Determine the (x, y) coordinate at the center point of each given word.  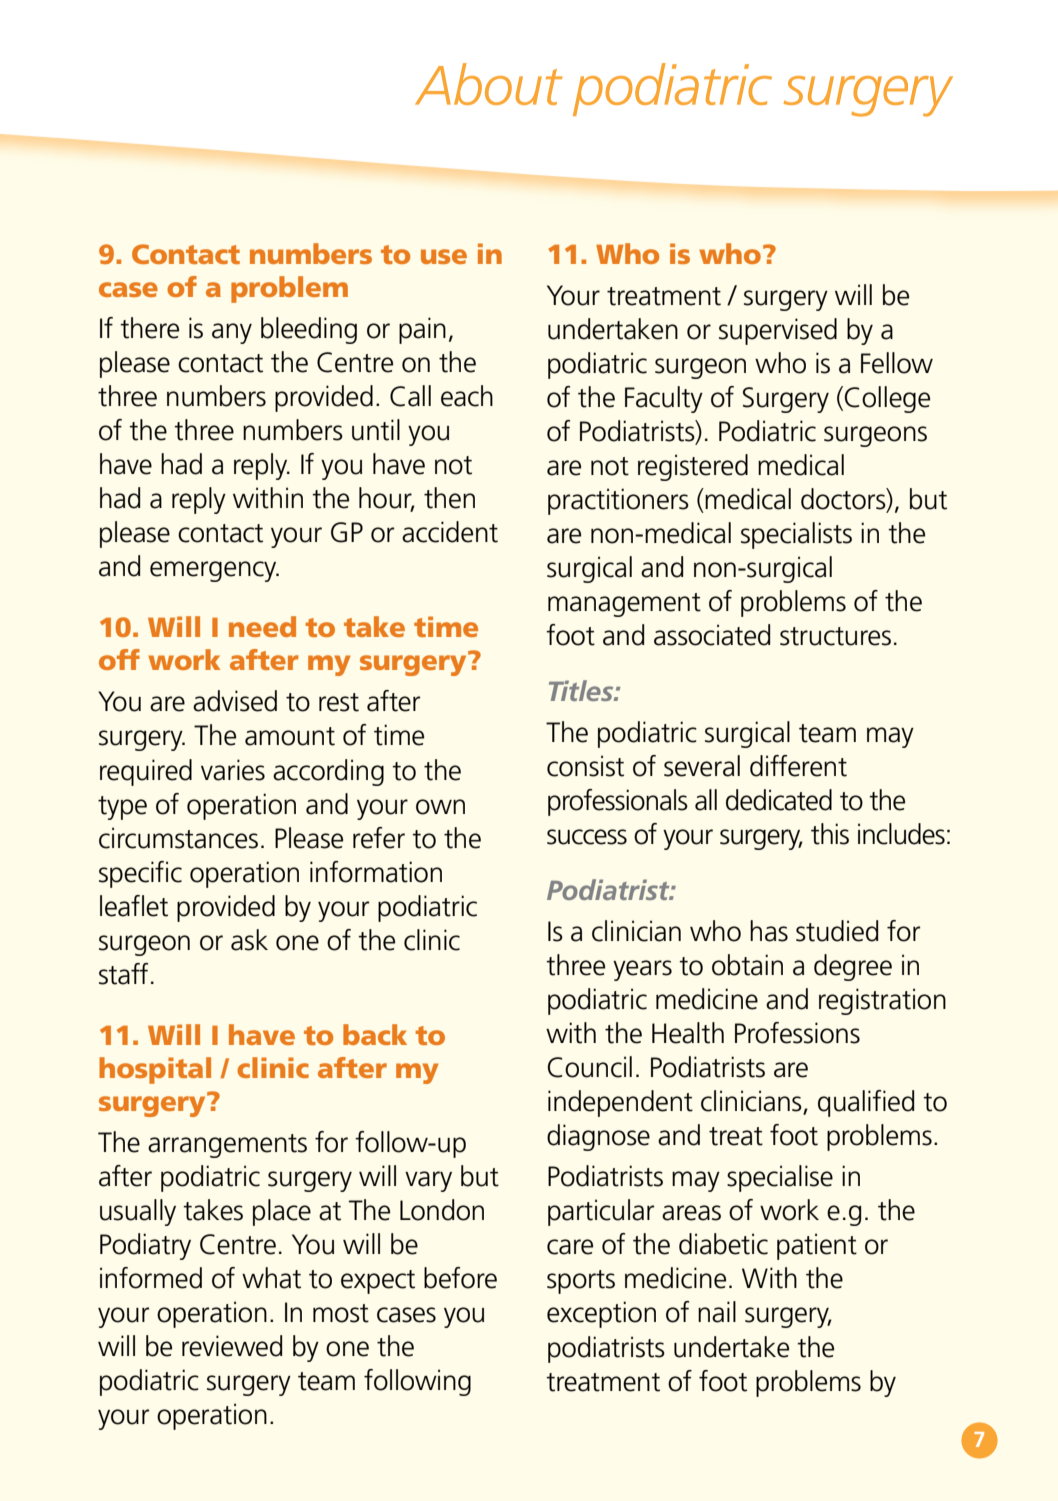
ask (249, 940)
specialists (796, 535)
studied (837, 931)
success (587, 837)
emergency (214, 571)
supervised (778, 331)
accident (450, 532)
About (488, 84)
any (232, 333)
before (460, 1278)
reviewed (232, 1346)
